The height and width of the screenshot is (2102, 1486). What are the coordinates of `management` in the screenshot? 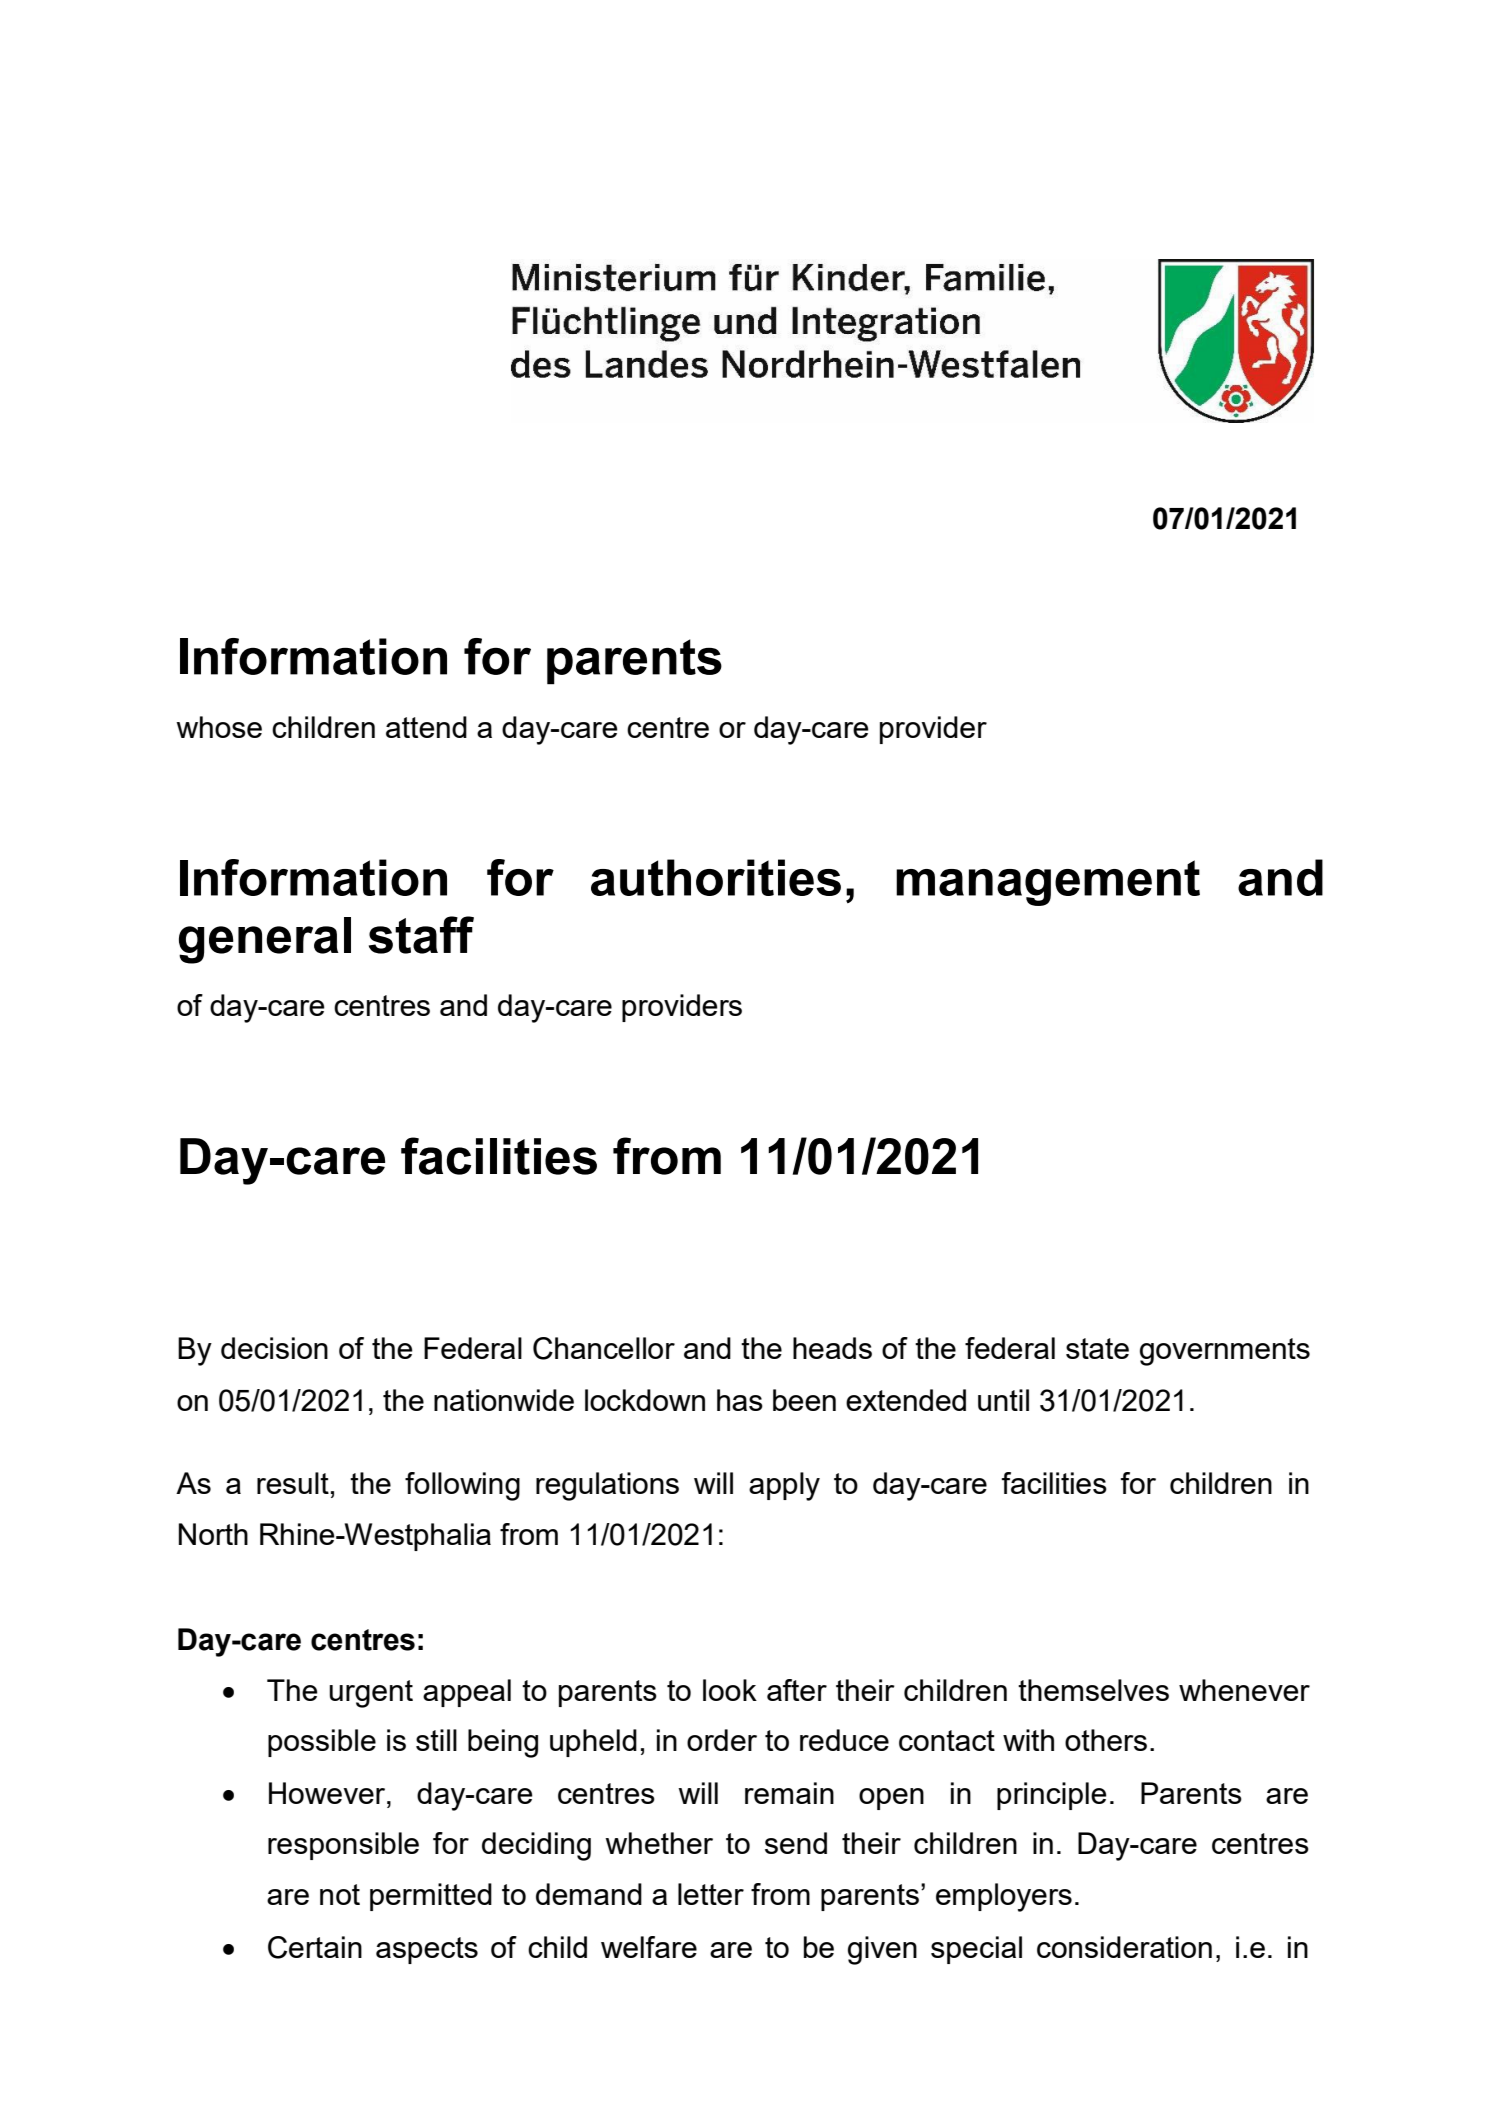 It's located at (1048, 883).
